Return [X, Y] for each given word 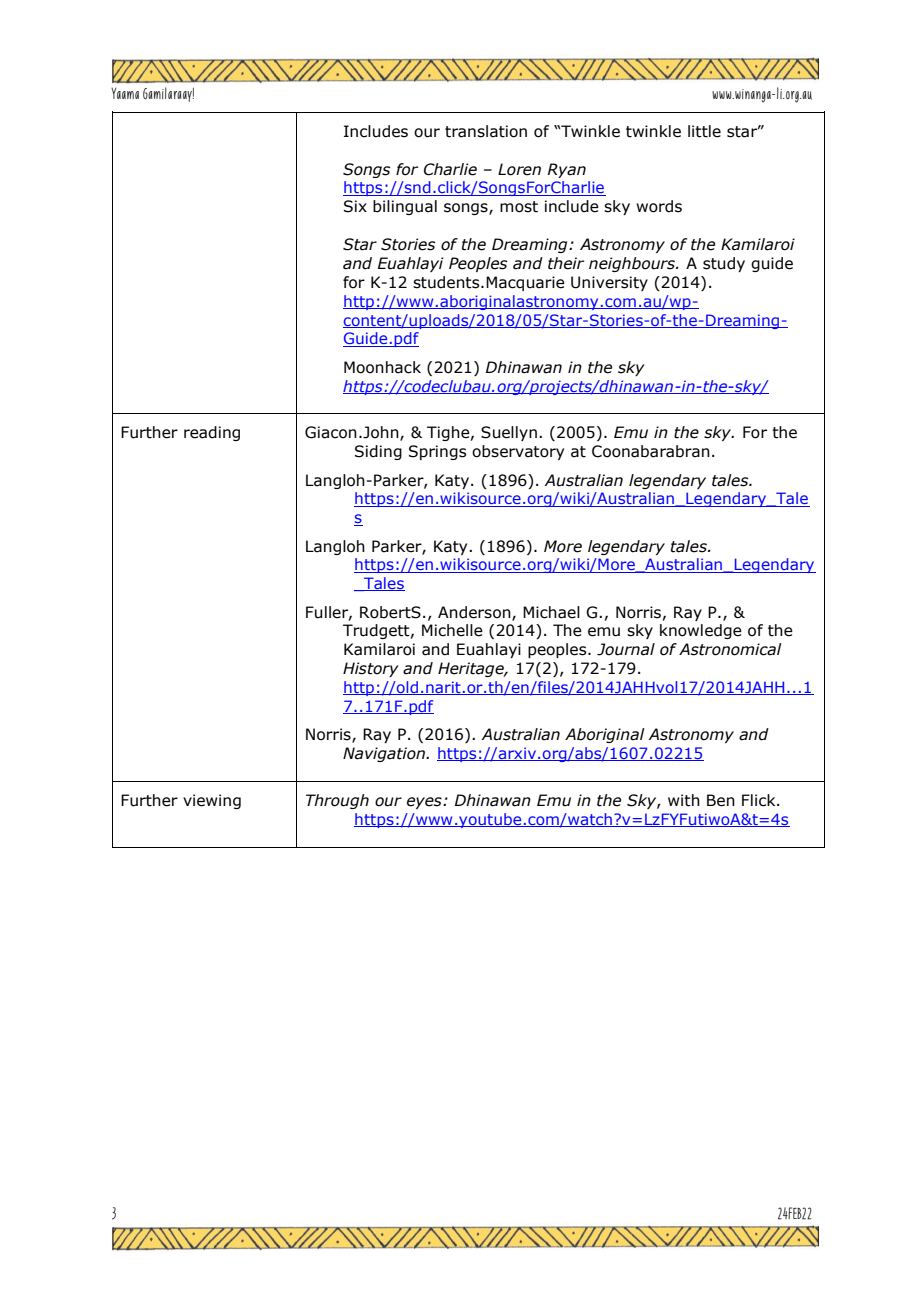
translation [486, 131]
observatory [518, 452]
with [684, 800]
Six [355, 206]
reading [212, 433]
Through [337, 801]
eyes [425, 803]
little [704, 131]
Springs [437, 452]
